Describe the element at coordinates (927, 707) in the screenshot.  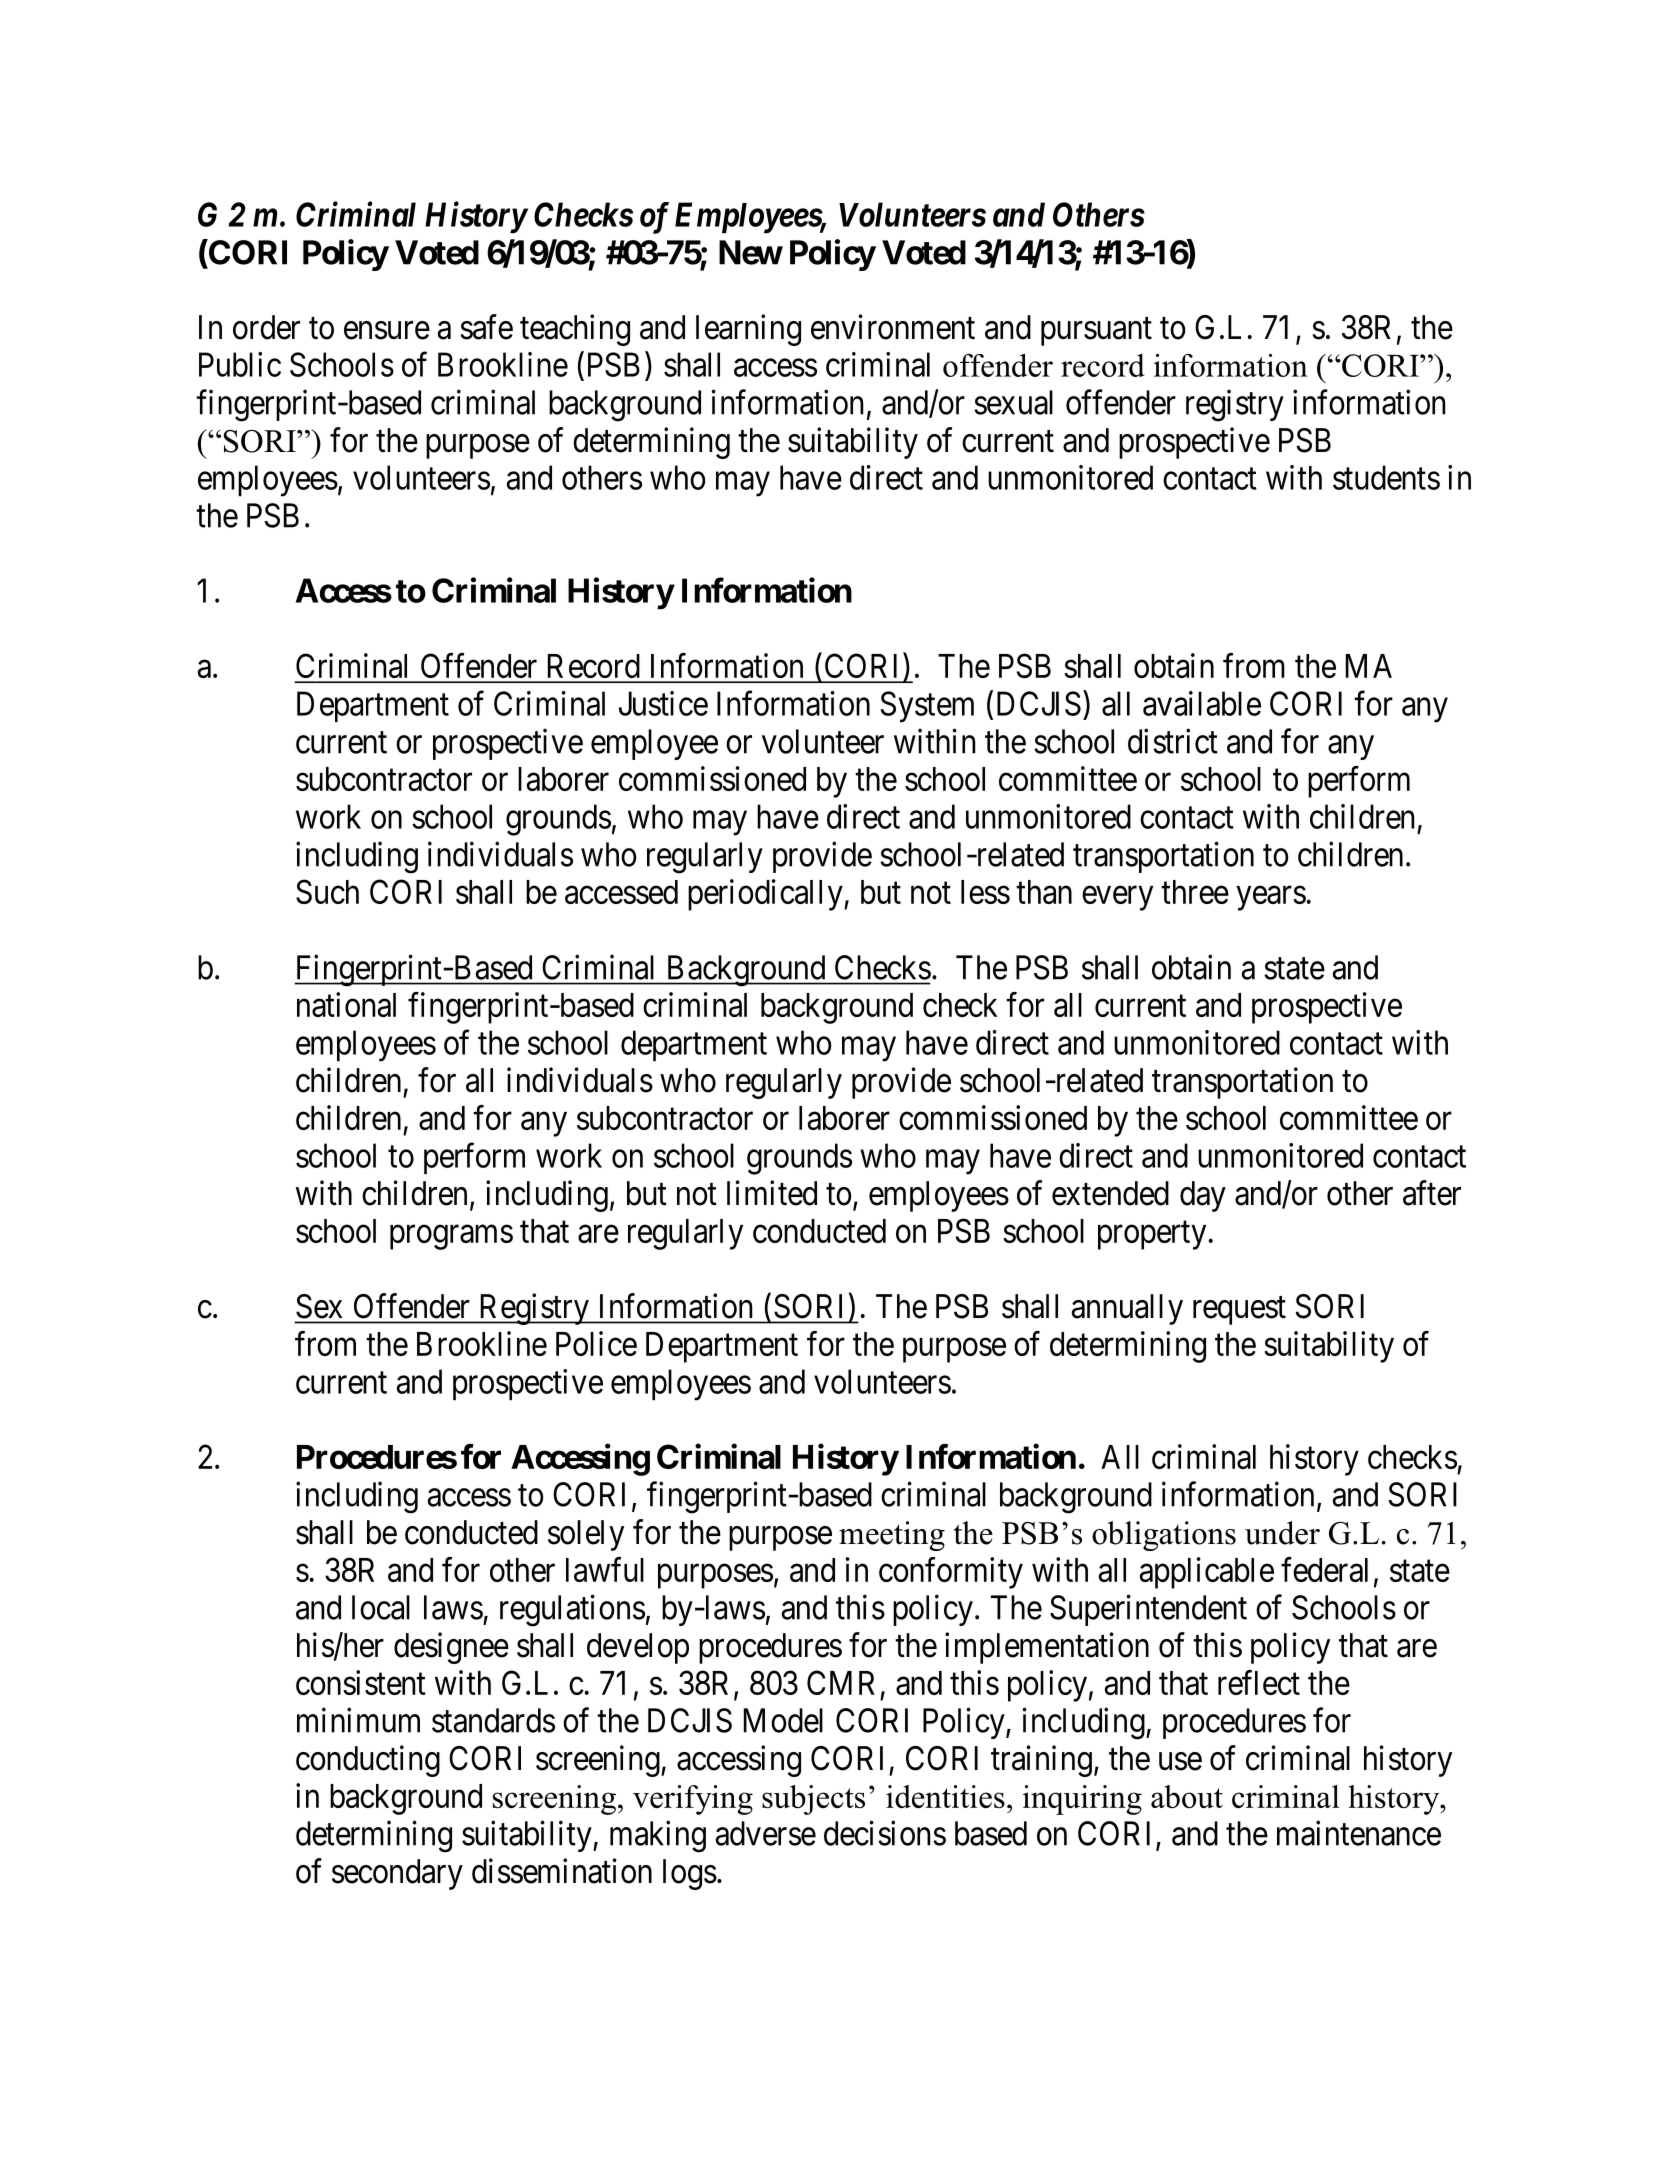
I see `System` at that location.
